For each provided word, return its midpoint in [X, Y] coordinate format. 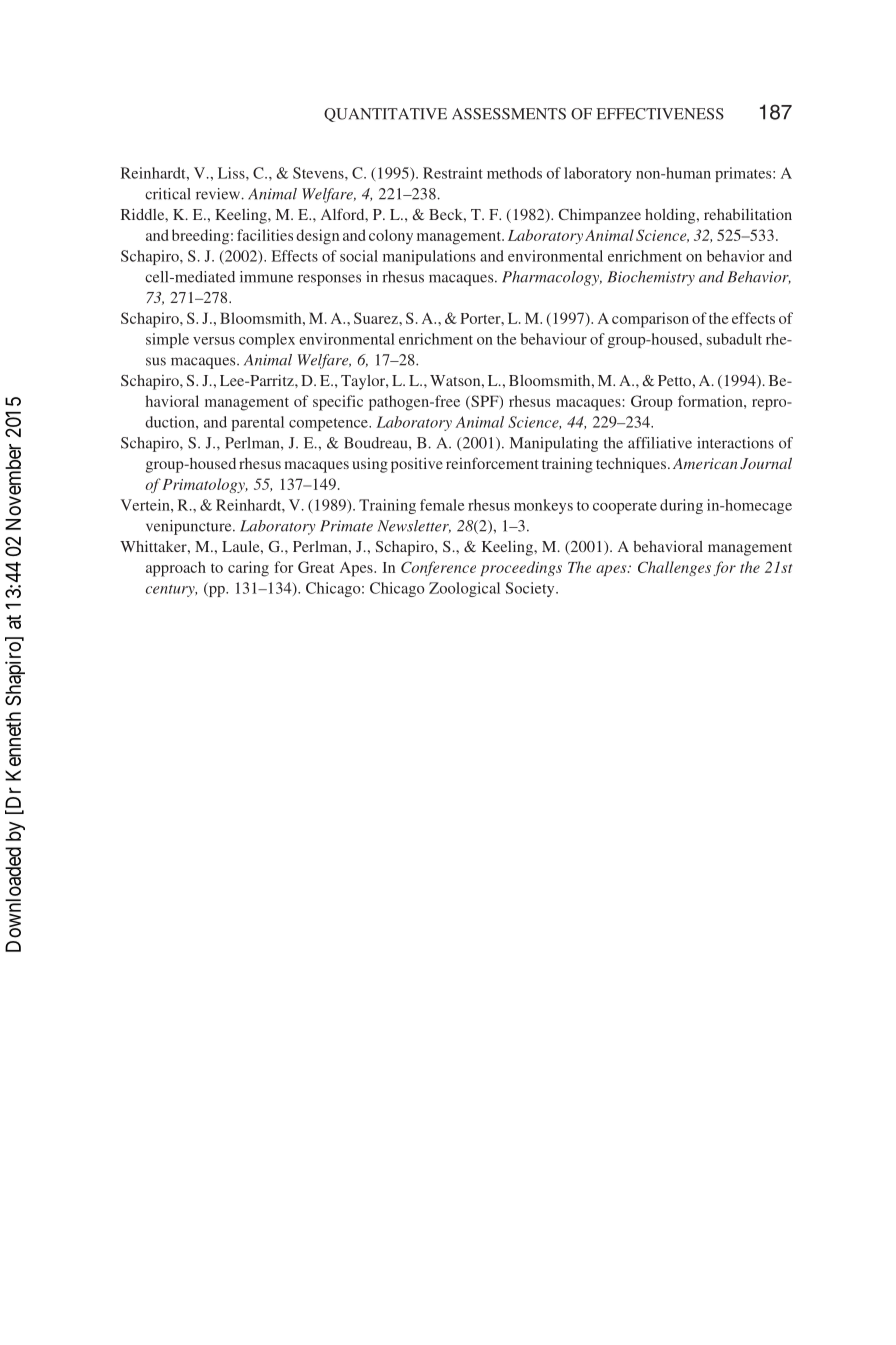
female [442, 505]
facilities [265, 235]
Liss [232, 173]
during [681, 506]
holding [671, 216]
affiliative [660, 443]
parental [258, 423]
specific [338, 403]
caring [248, 569]
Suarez [377, 318]
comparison [650, 320]
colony [391, 237]
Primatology [204, 485]
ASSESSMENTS [509, 114]
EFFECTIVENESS [660, 114]
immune [266, 277]
